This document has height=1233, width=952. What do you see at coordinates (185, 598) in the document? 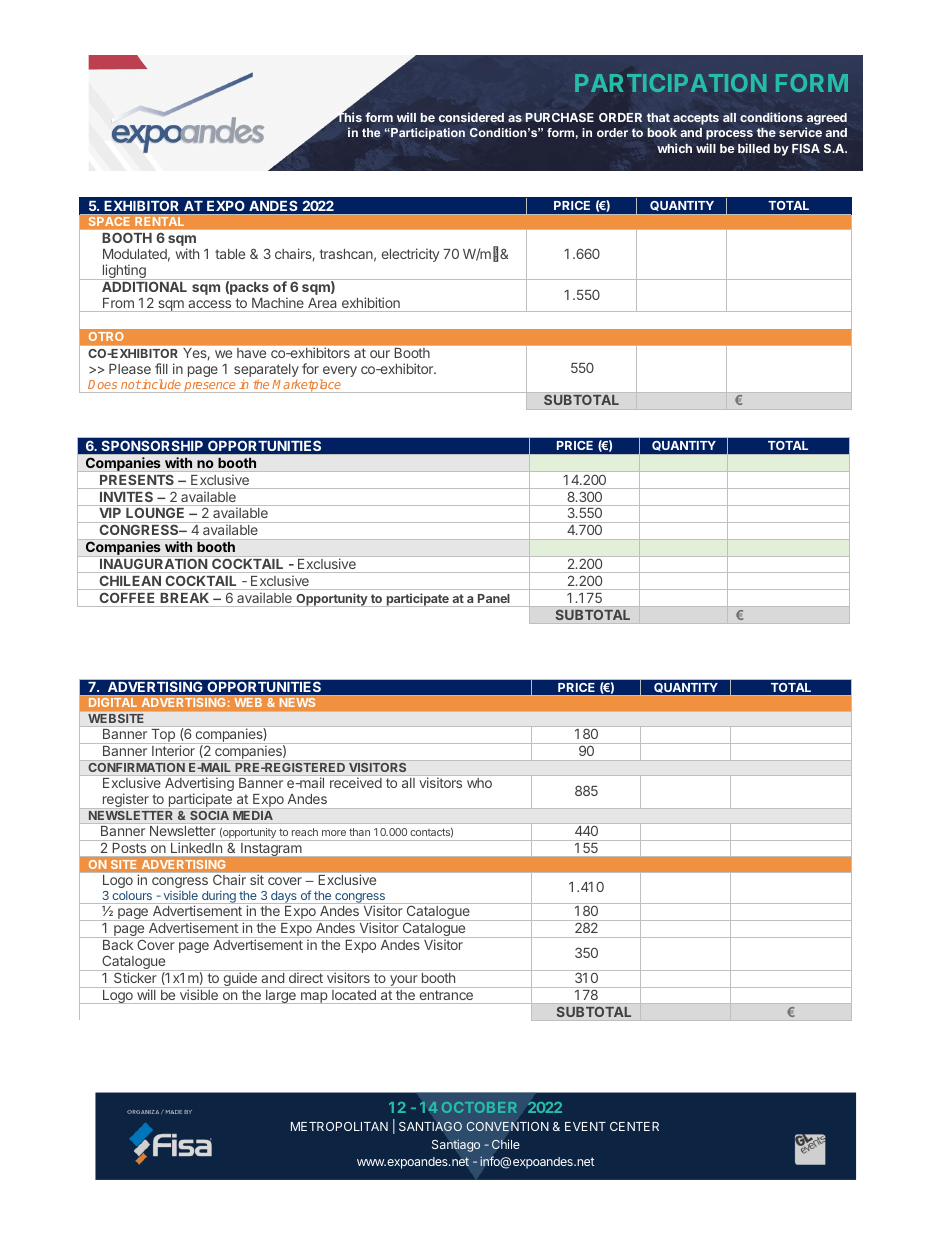
I see `BREAK` at bounding box center [185, 598].
